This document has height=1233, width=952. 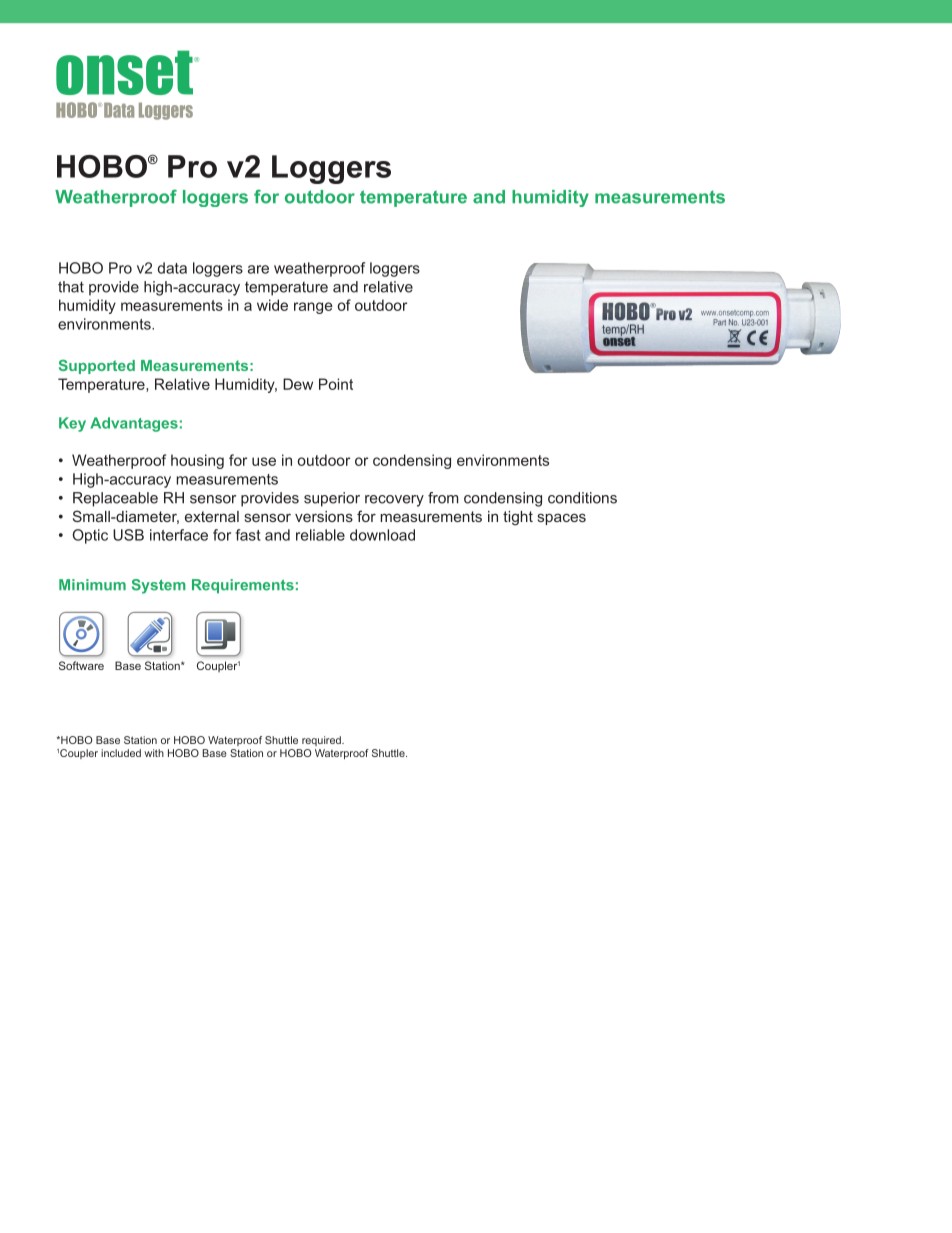 What do you see at coordinates (561, 519) in the document?
I see `spaces` at bounding box center [561, 519].
